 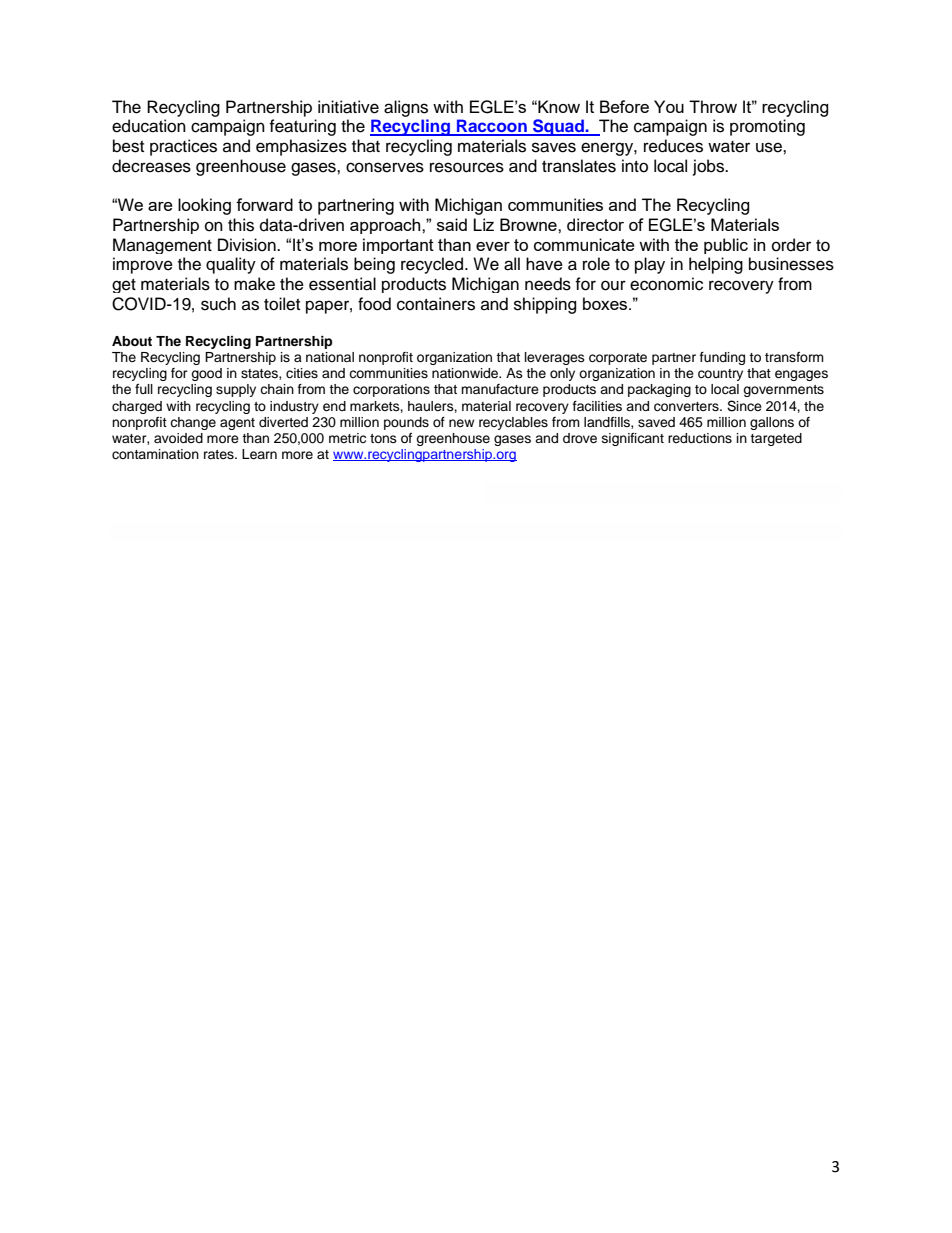 What do you see at coordinates (666, 284) in the image?
I see `economic` at bounding box center [666, 284].
